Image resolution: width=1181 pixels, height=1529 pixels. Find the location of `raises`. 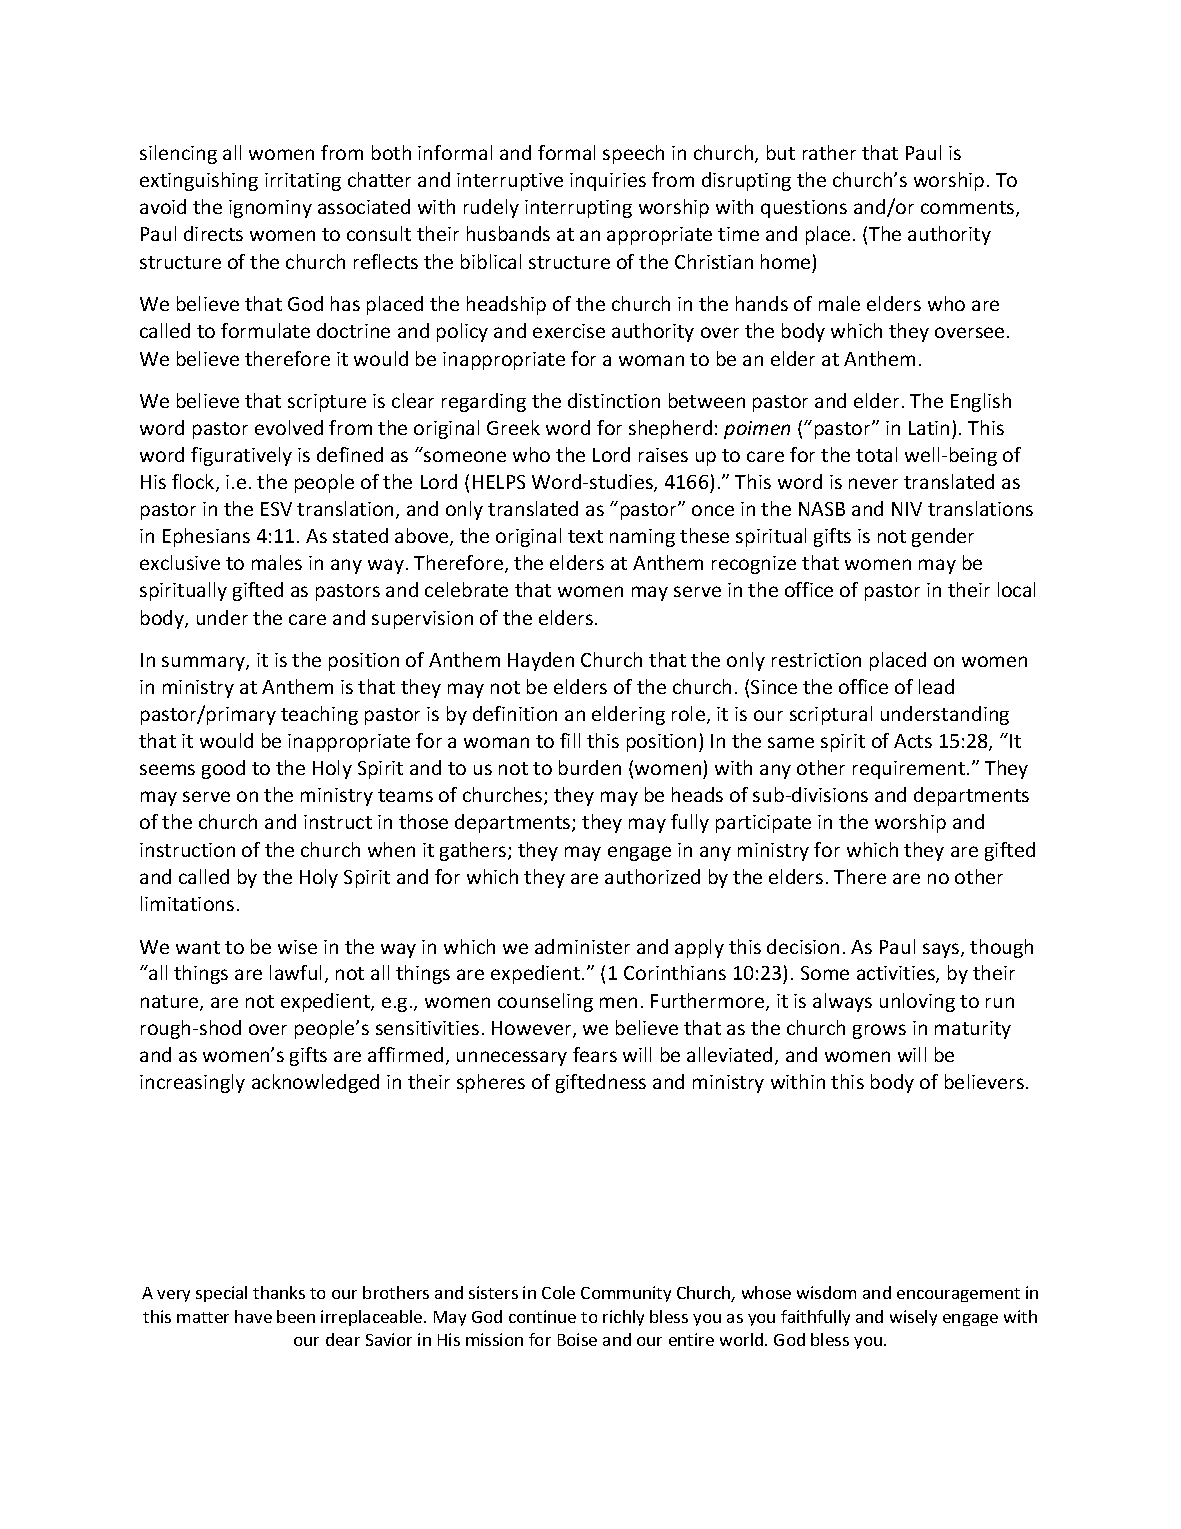

raises is located at coordinates (663, 455).
